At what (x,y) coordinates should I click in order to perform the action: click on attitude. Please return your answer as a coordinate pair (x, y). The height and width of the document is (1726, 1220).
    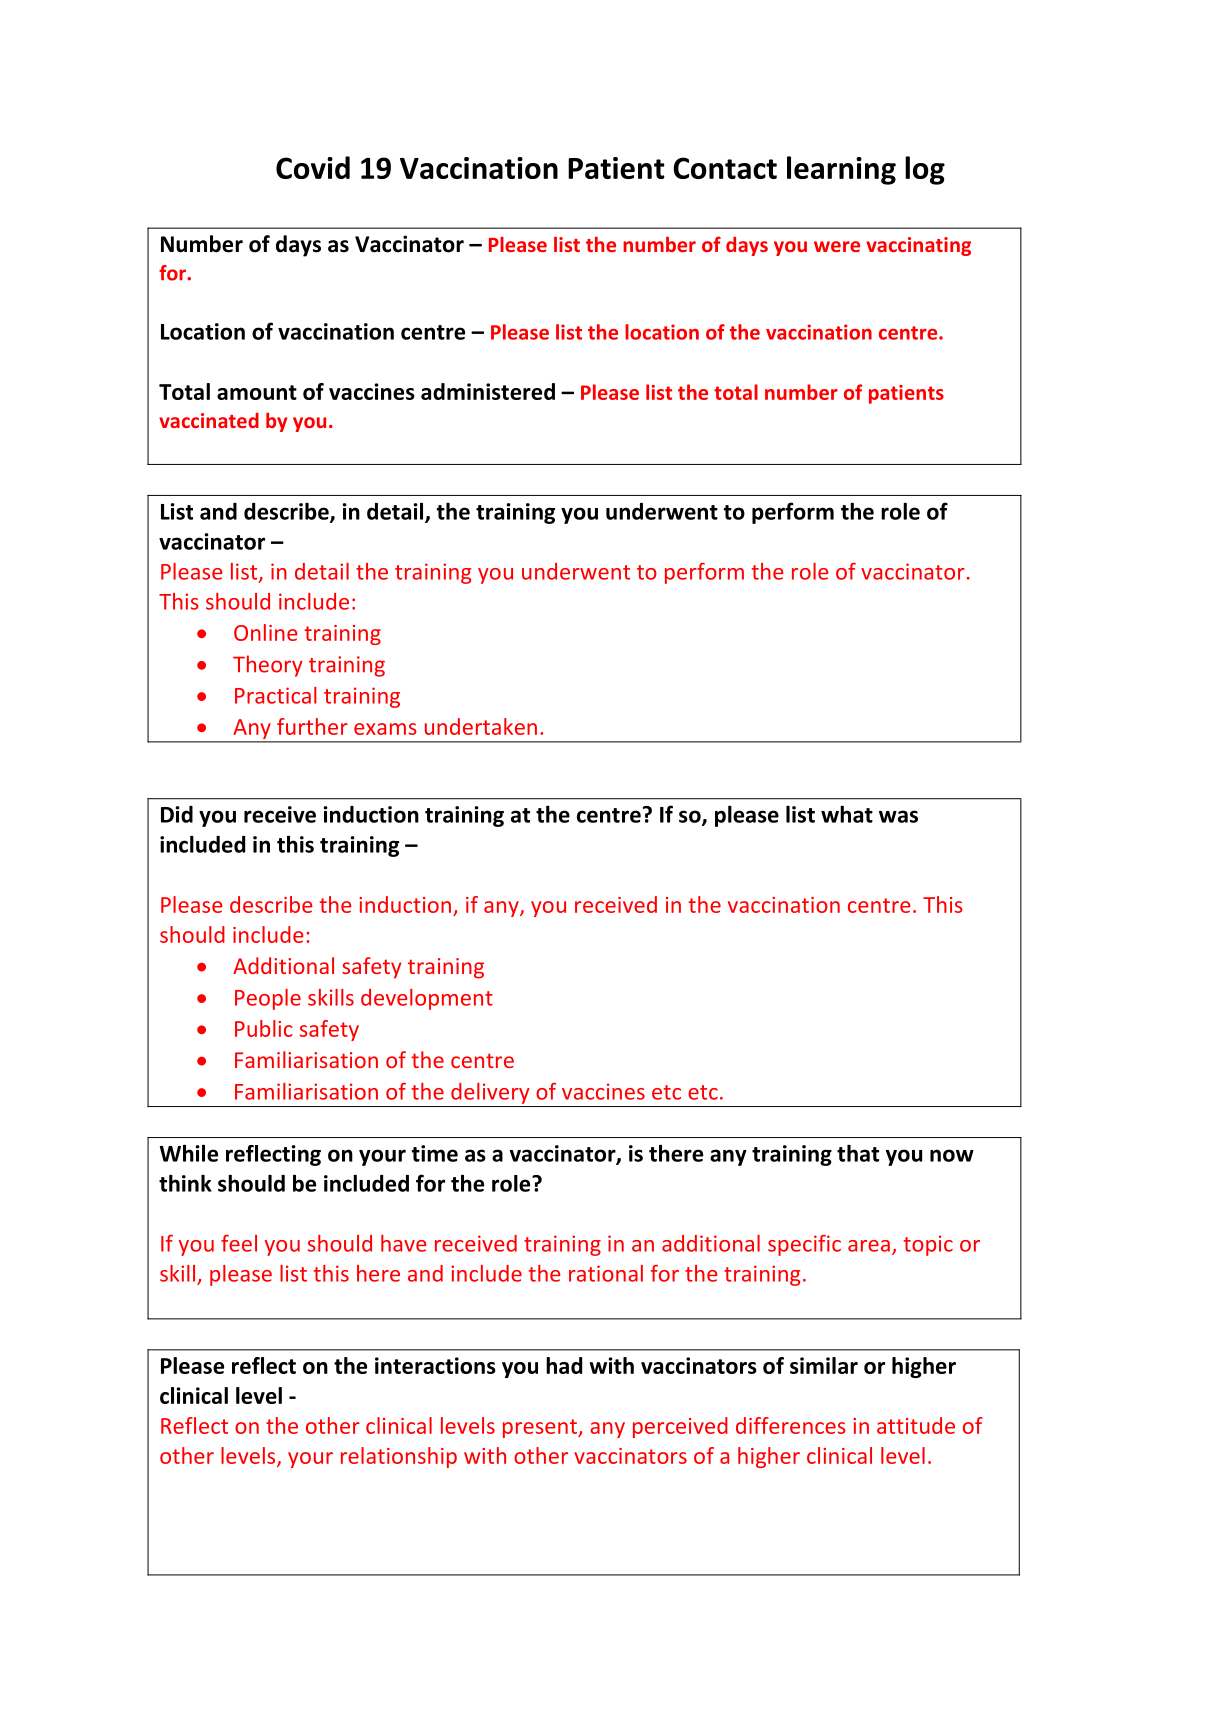
    Looking at the image, I should click on (916, 1425).
